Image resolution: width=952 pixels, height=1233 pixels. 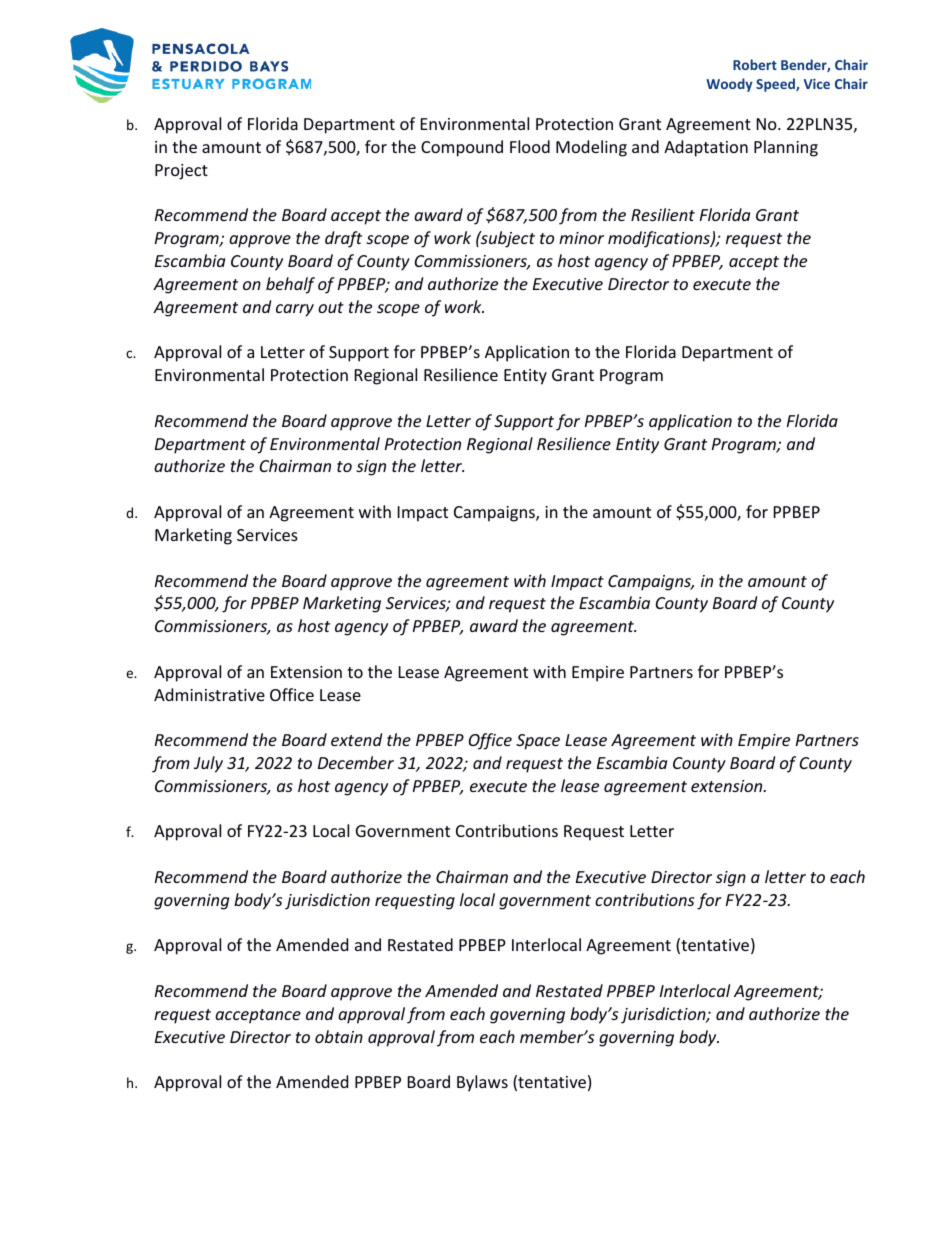 I want to click on Project, so click(x=181, y=172).
